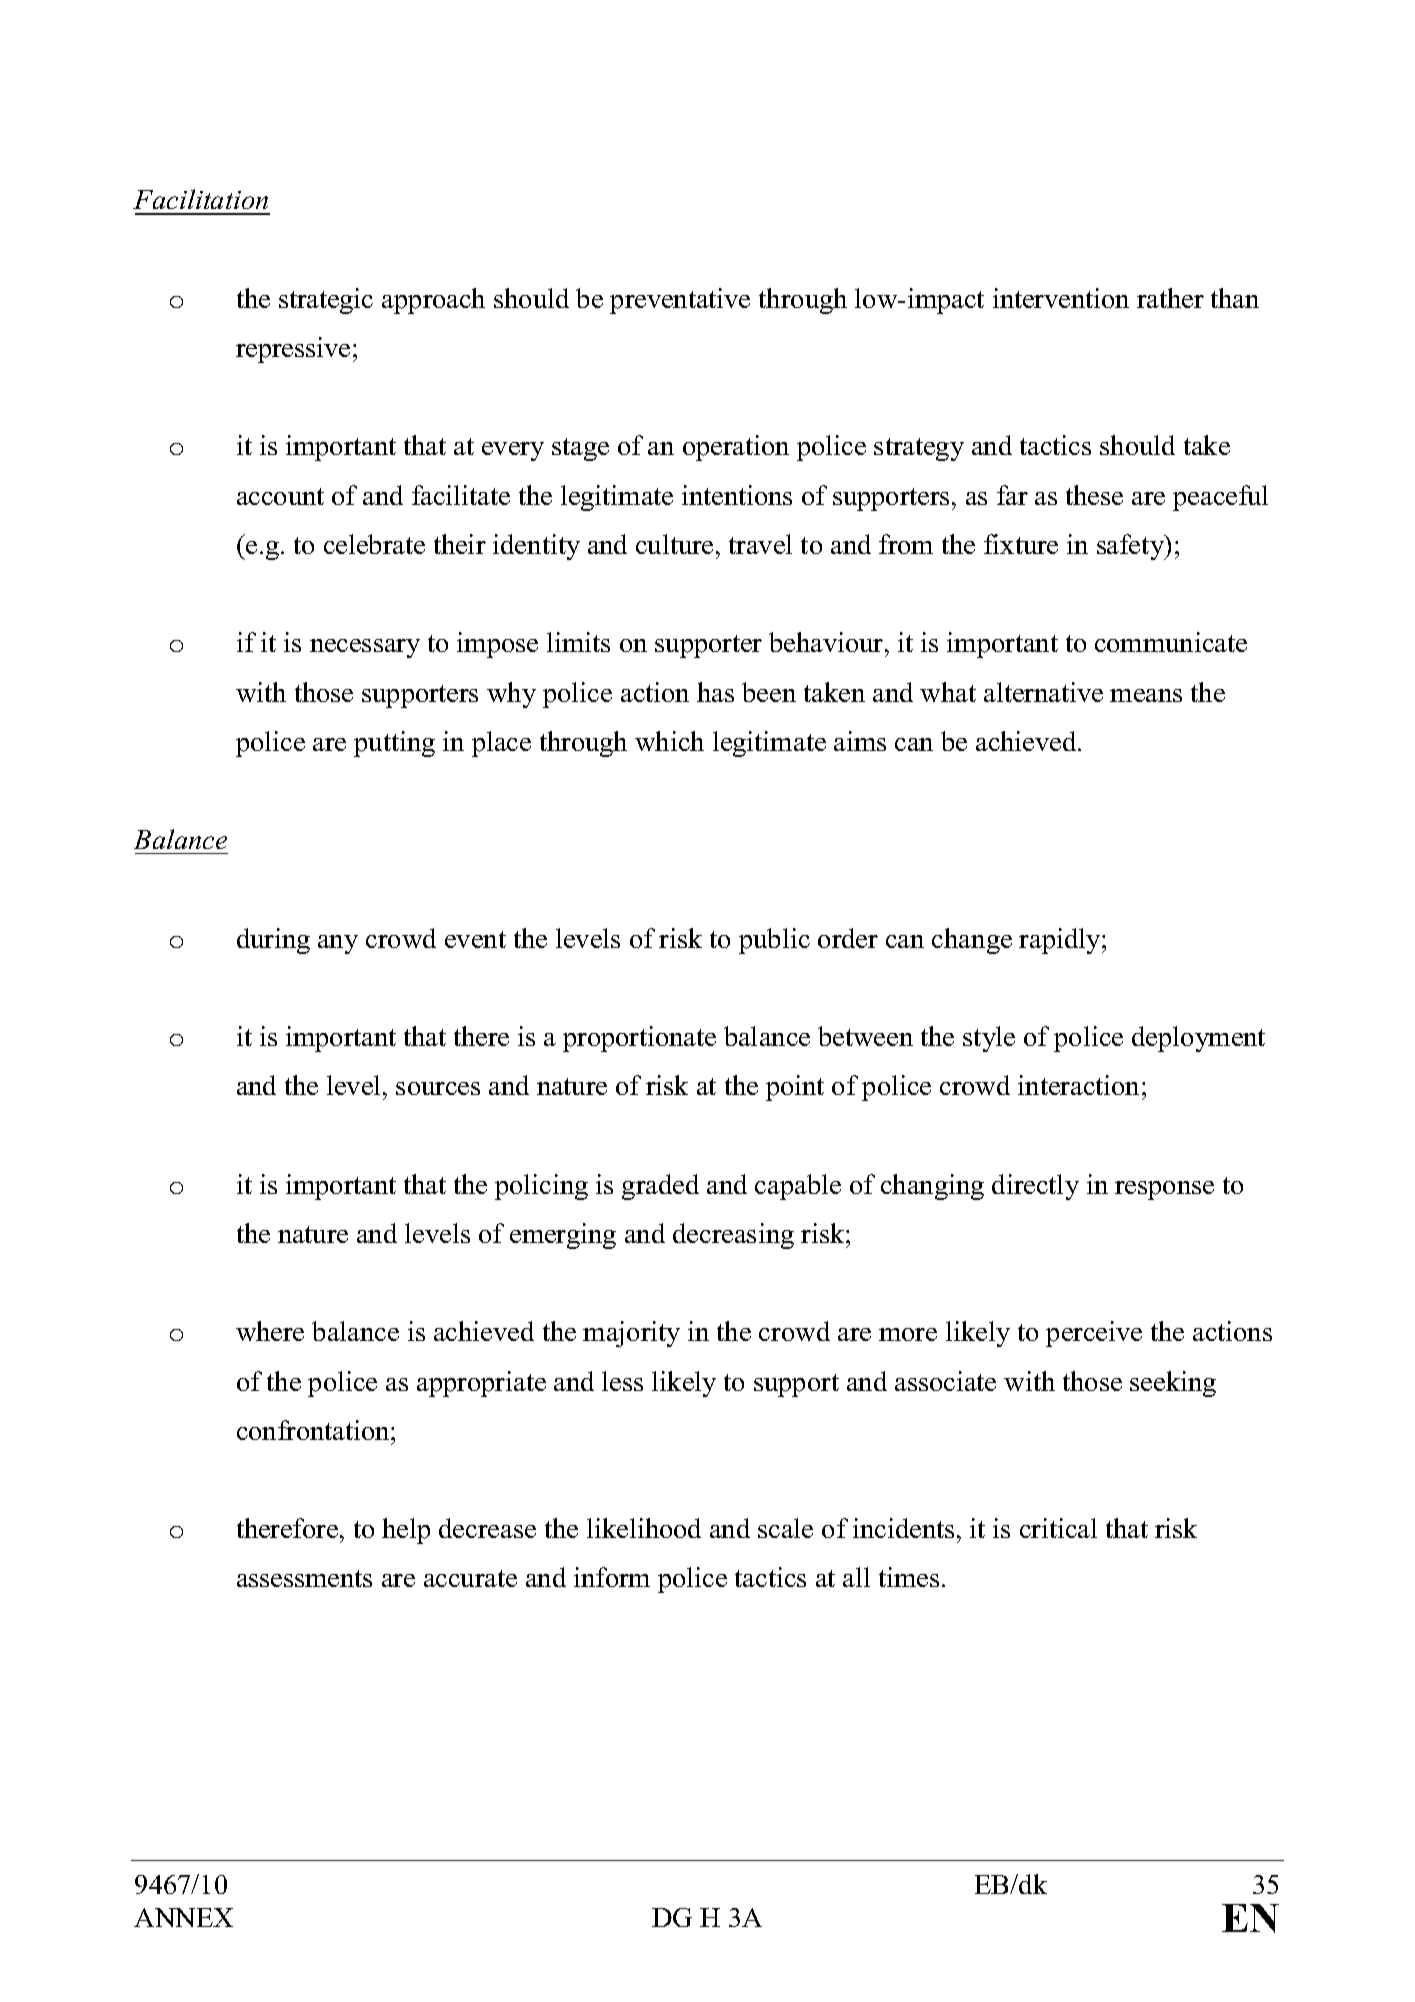 Image resolution: width=1415 pixels, height=2002 pixels. I want to click on repressive, so click(293, 350).
